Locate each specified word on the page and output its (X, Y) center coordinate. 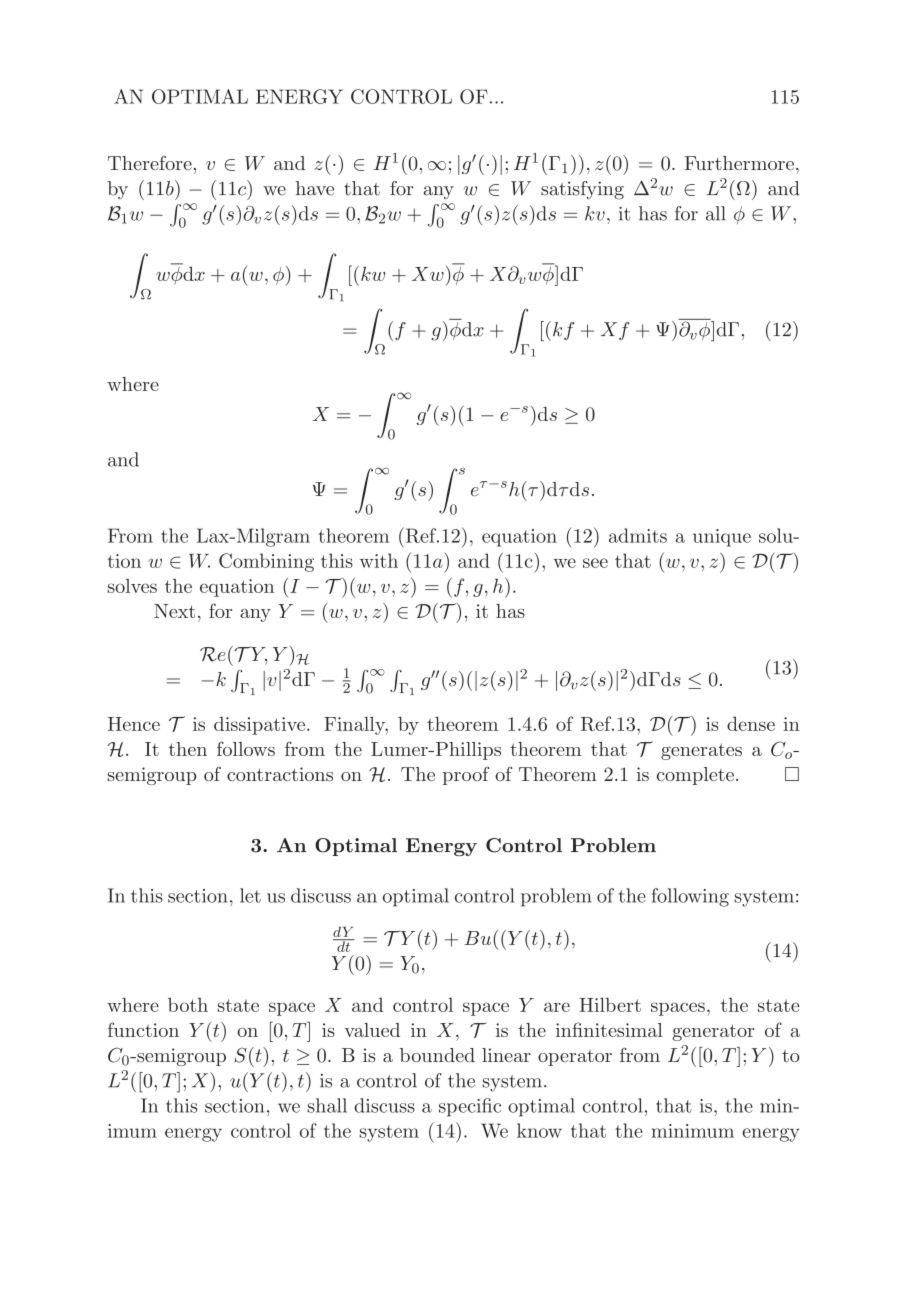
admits (638, 535)
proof (466, 776)
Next (174, 611)
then (188, 749)
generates (701, 751)
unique (722, 538)
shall (327, 1105)
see (595, 563)
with (379, 560)
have (315, 188)
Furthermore (739, 163)
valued (372, 1030)
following (690, 897)
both (188, 1005)
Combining (266, 562)
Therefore (150, 163)
